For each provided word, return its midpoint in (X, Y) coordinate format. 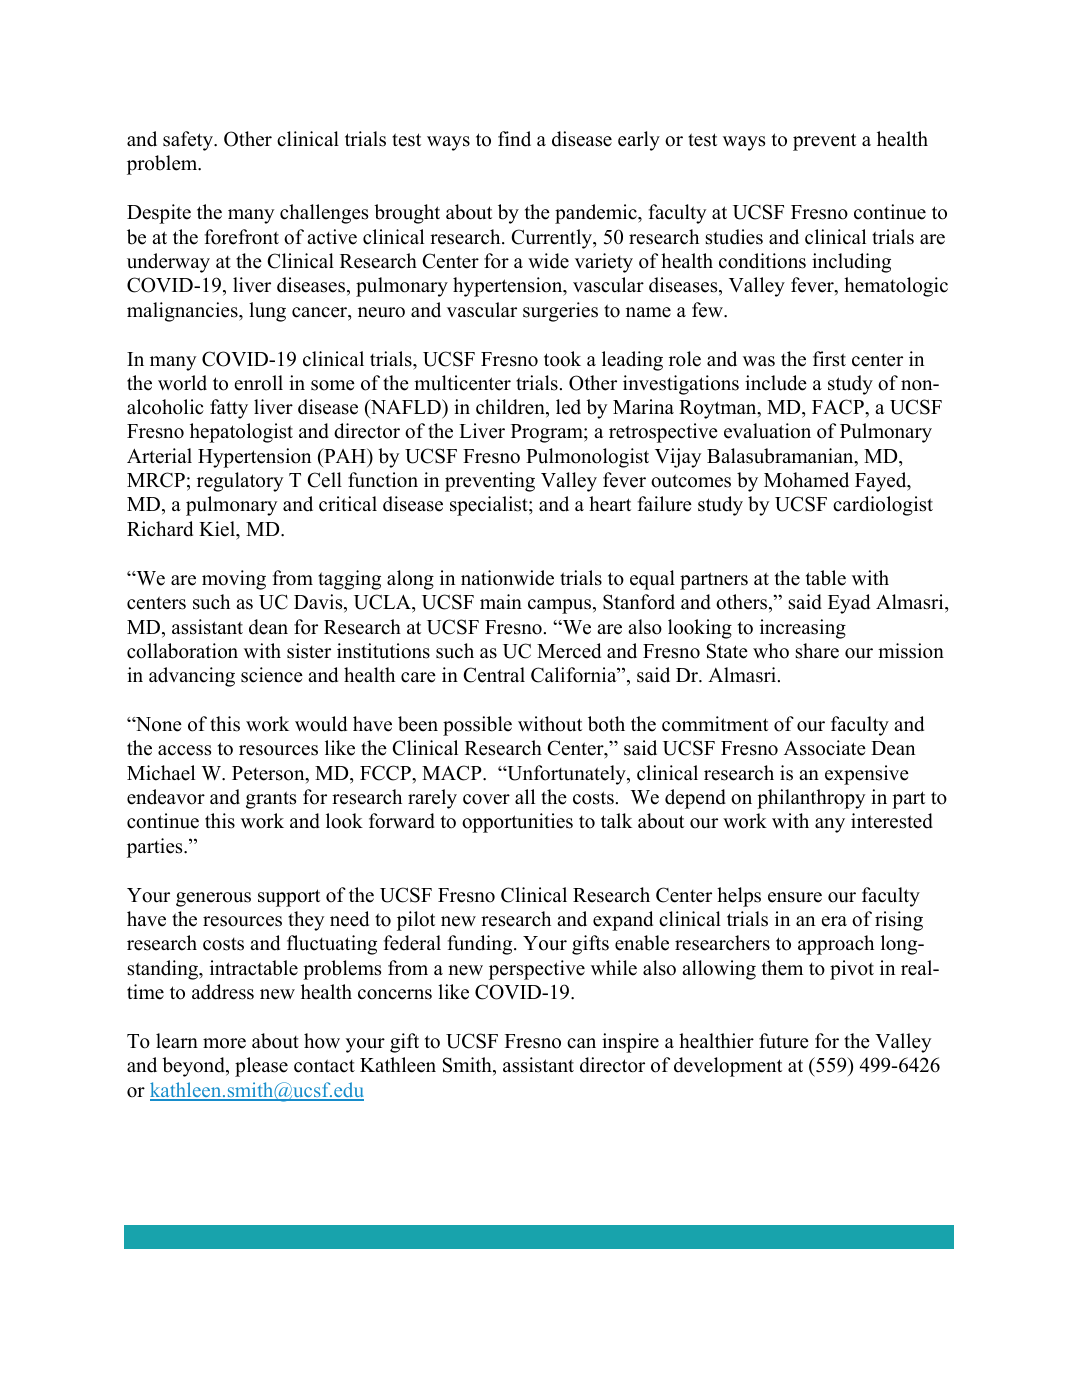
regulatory (240, 482)
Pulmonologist (587, 458)
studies (734, 237)
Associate (825, 748)
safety (189, 141)
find (514, 139)
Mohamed (806, 480)
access (184, 750)
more (224, 1043)
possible (477, 726)
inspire (630, 1043)
